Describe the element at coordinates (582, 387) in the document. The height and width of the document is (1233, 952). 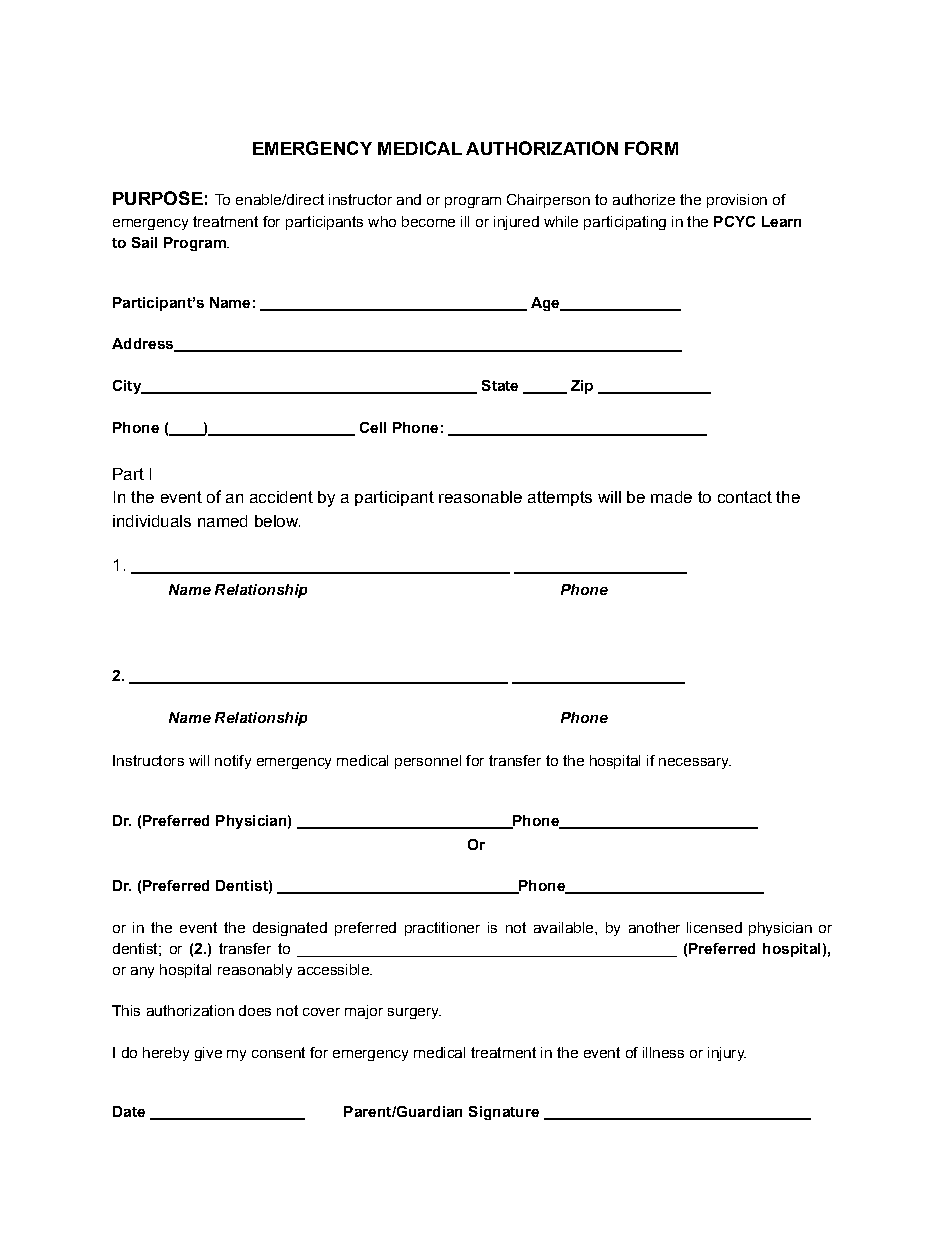
I see `Zip` at that location.
